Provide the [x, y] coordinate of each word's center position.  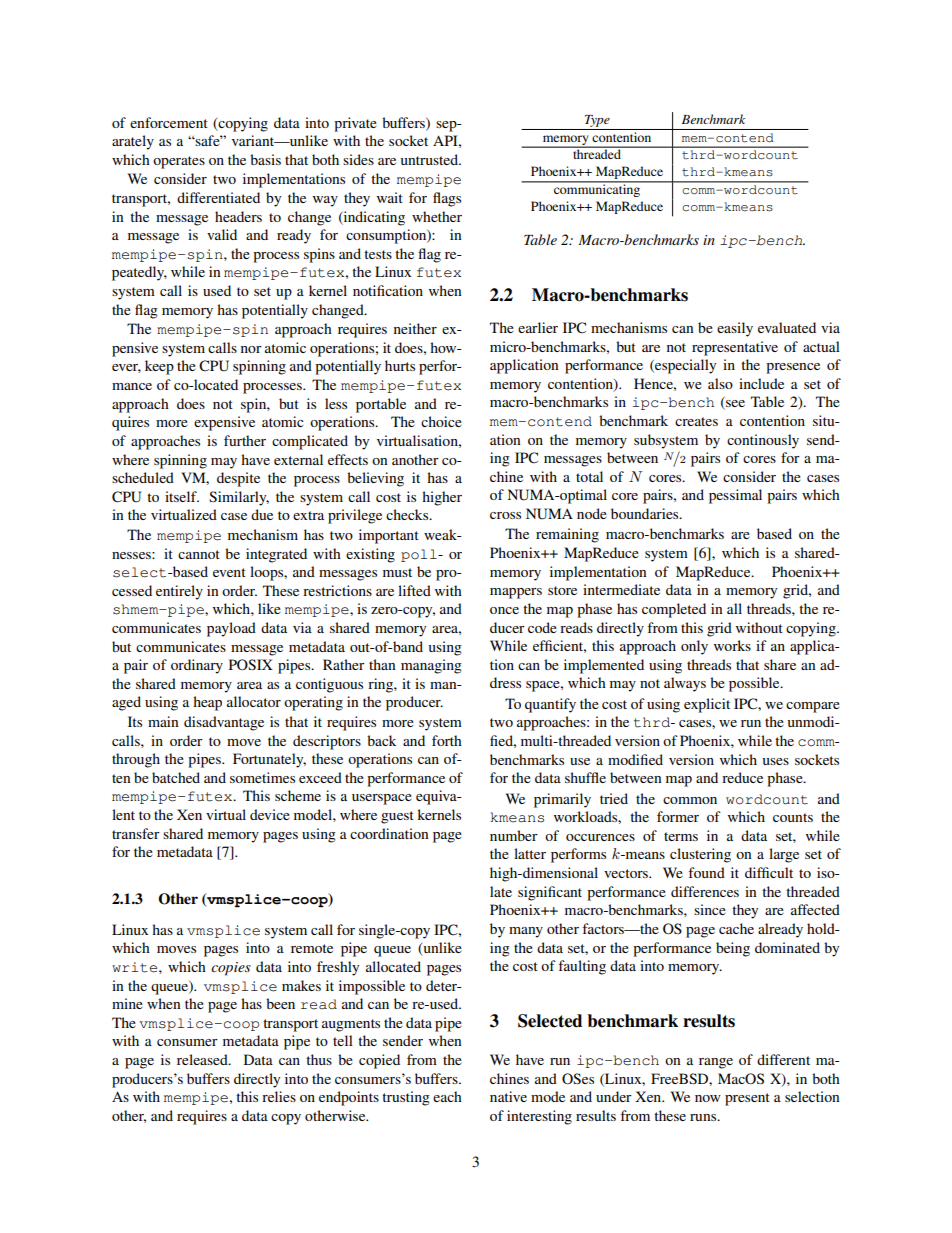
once [504, 610]
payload [231, 629]
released [203, 1059]
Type [597, 121]
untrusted [430, 159]
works [732, 645]
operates [179, 162]
